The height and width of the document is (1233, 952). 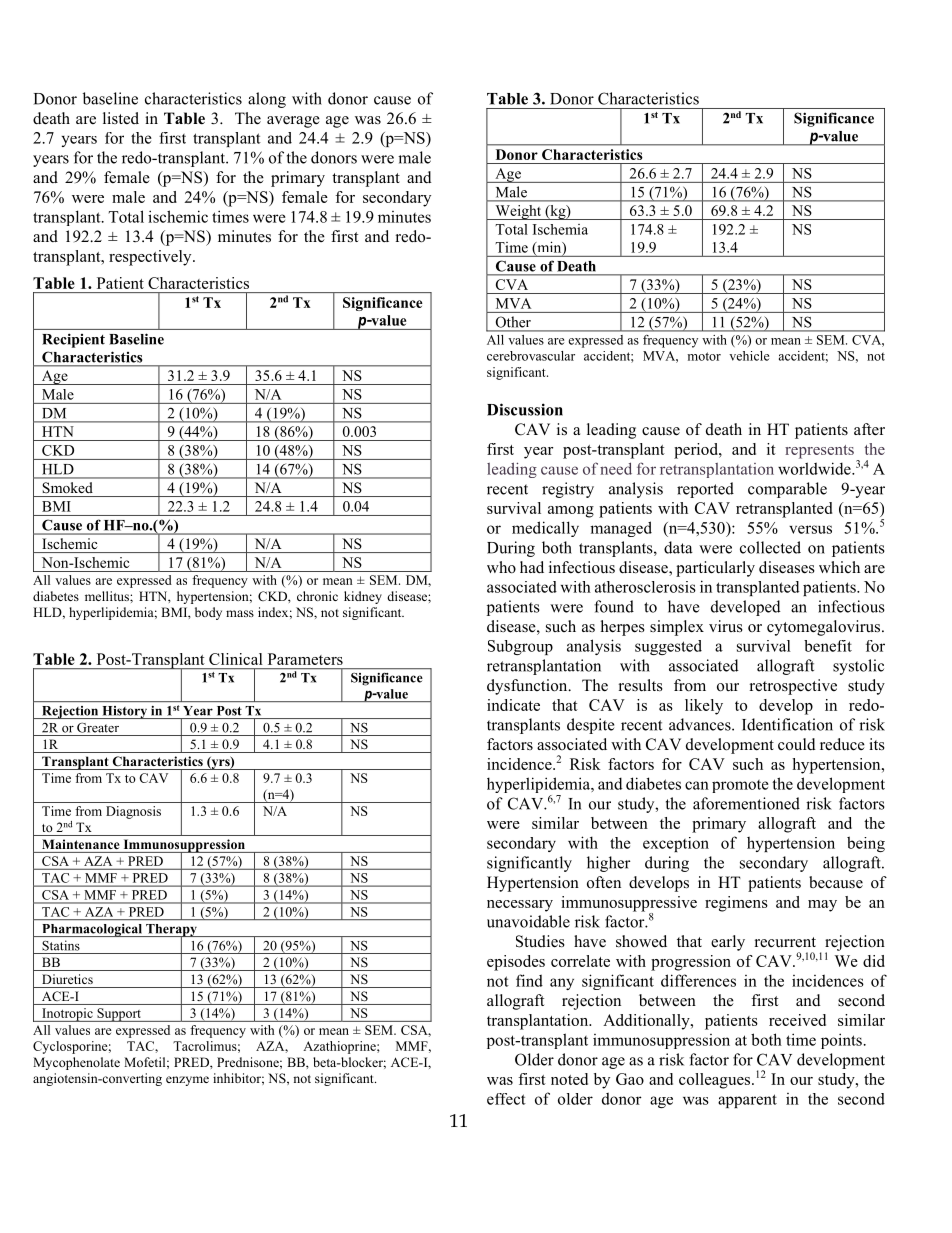 What do you see at coordinates (506, 1099) in the document?
I see `effect` at bounding box center [506, 1099].
